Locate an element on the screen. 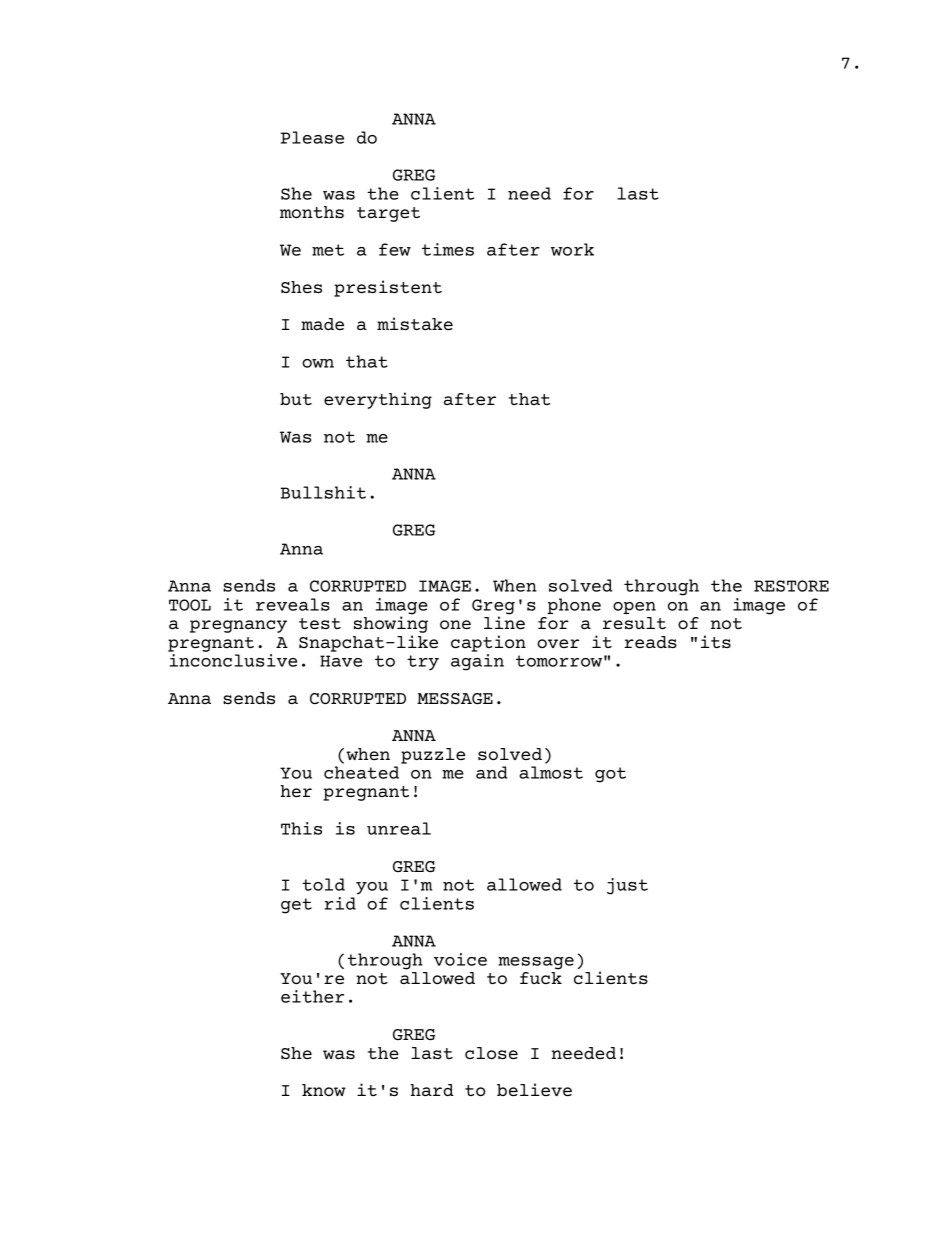 This screenshot has width=952, height=1233. line is located at coordinates (504, 621).
